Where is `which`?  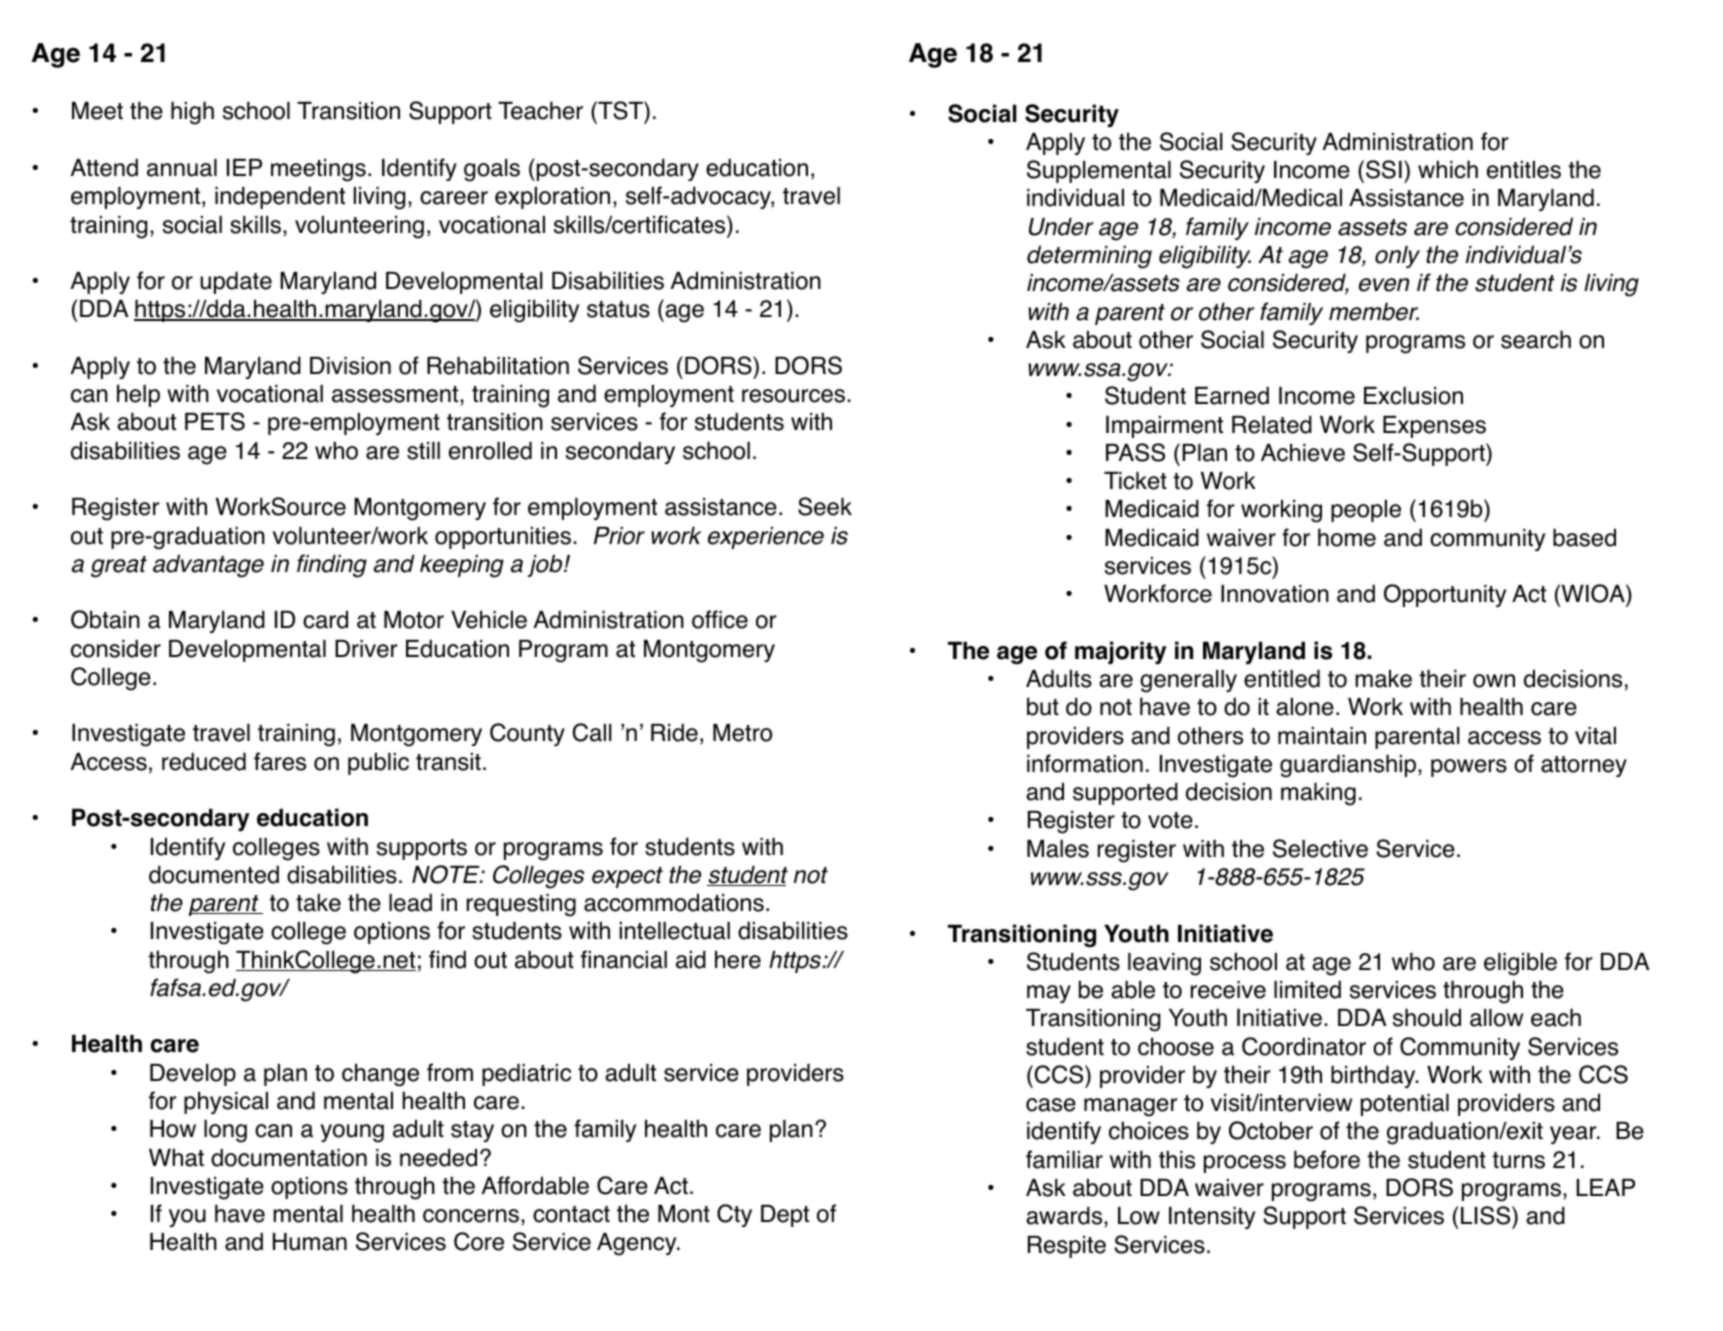 which is located at coordinates (1448, 169).
